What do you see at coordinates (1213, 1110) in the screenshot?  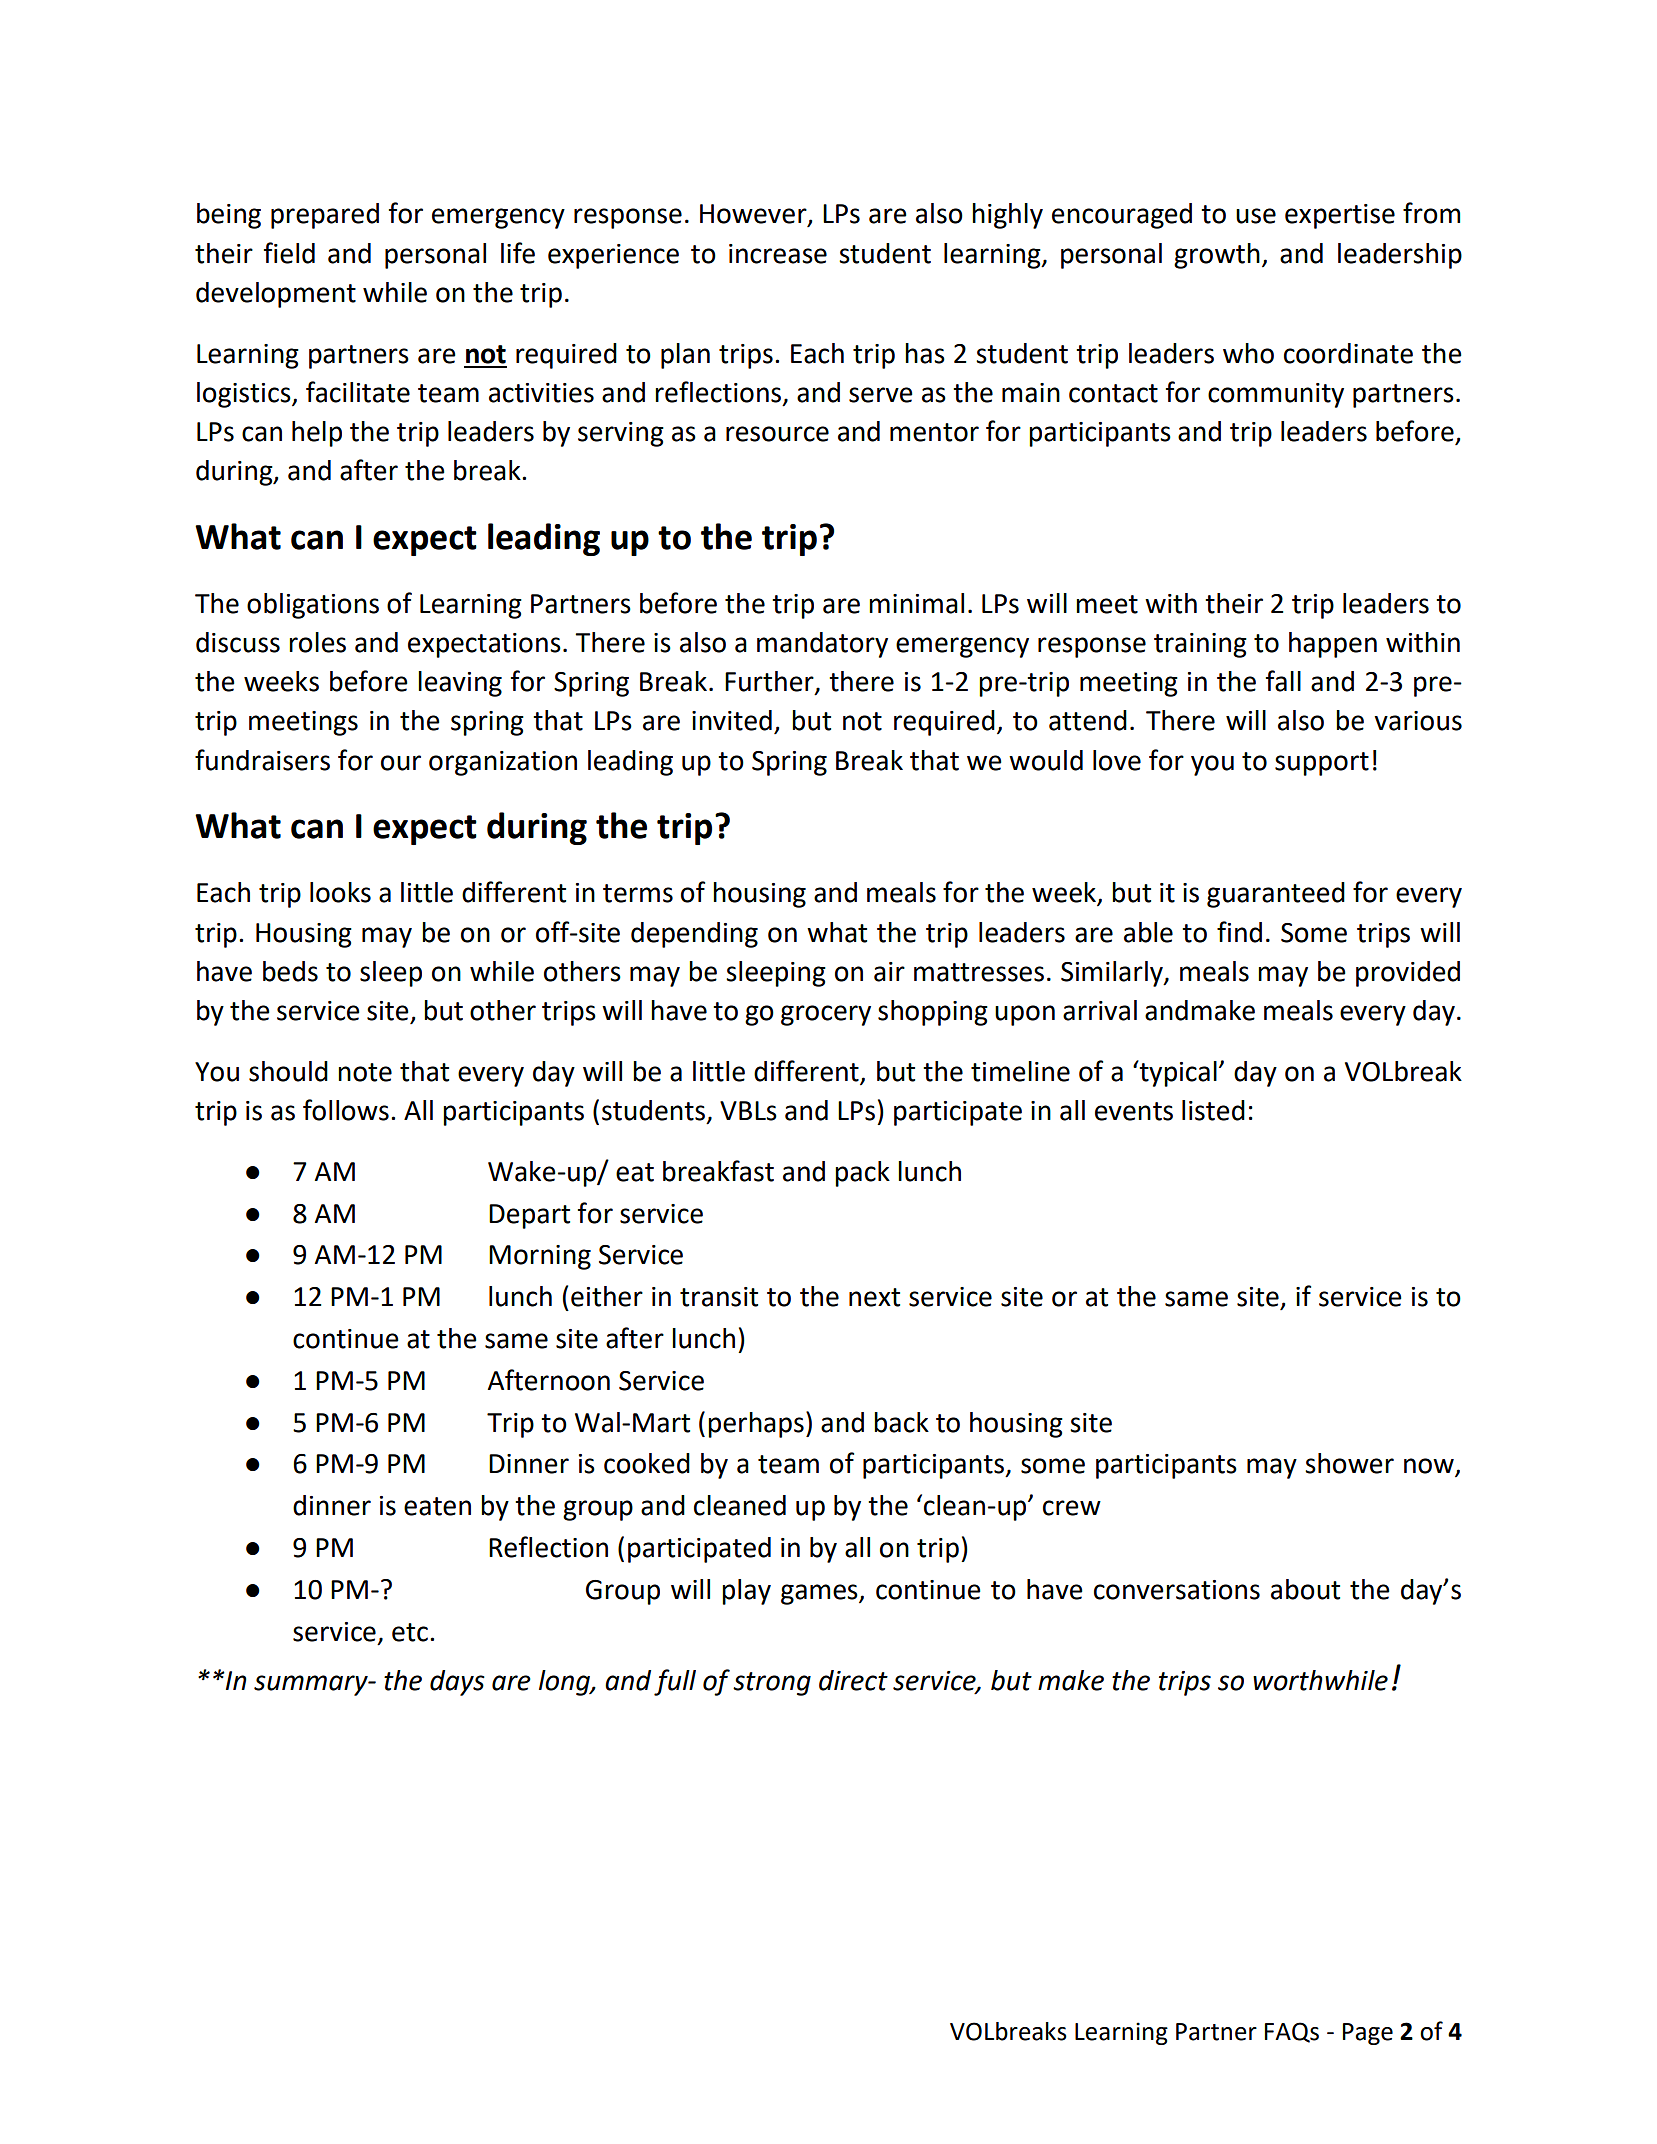 I see `listed` at bounding box center [1213, 1110].
